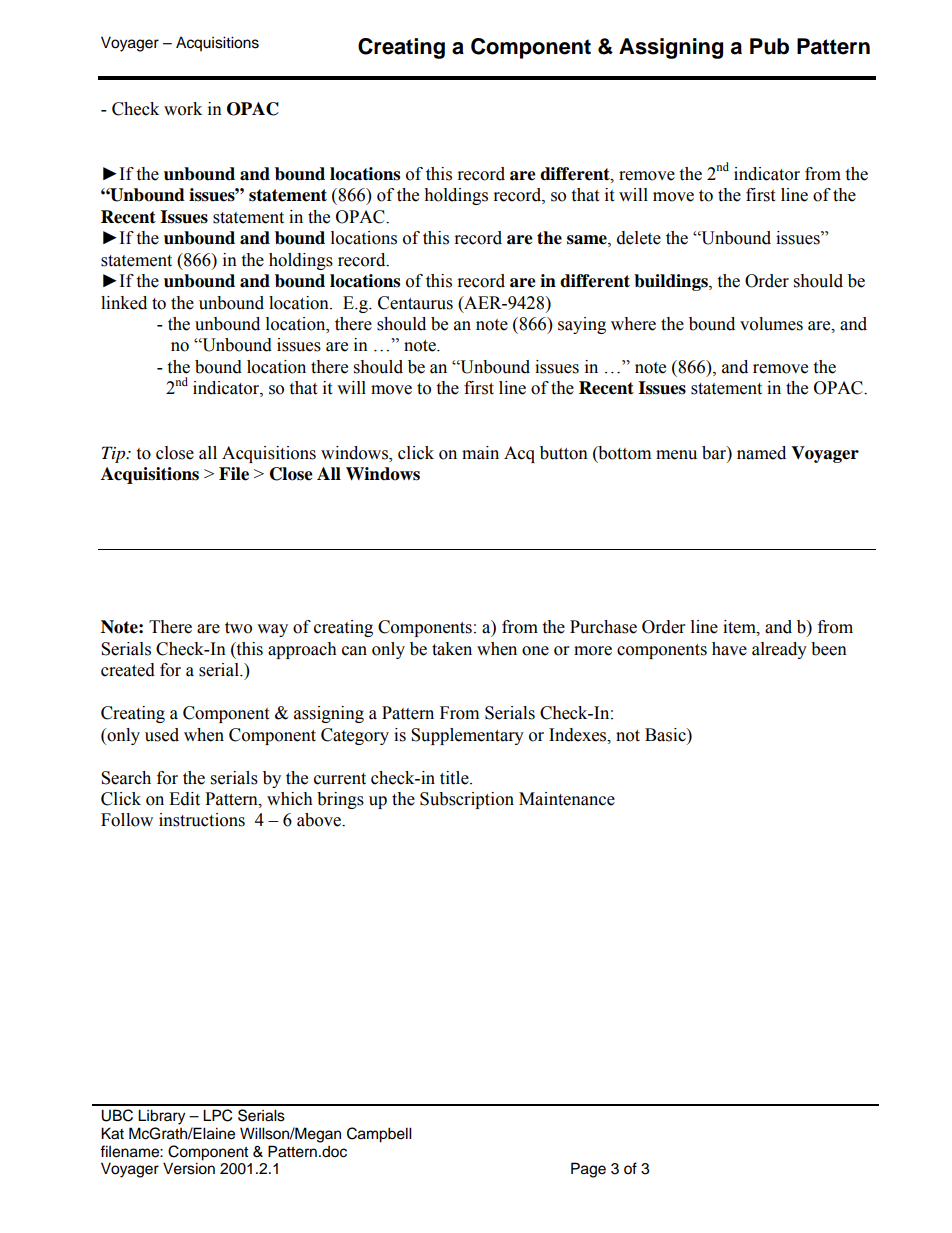 Image resolution: width=952 pixels, height=1233 pixels. What do you see at coordinates (415, 303) in the image?
I see `Centaurus` at bounding box center [415, 303].
